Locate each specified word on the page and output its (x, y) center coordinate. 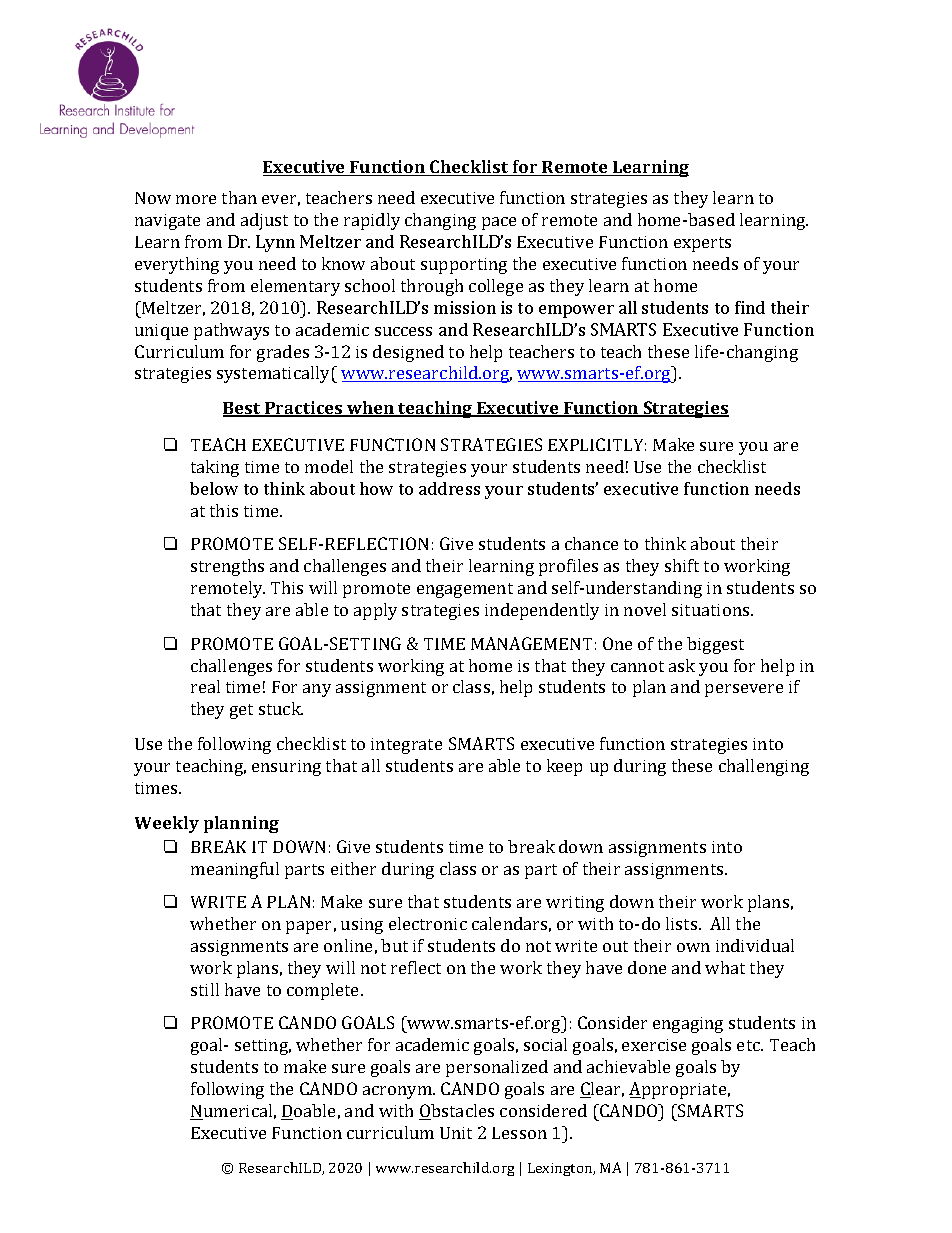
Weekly (167, 824)
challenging (764, 767)
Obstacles (456, 1112)
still (205, 989)
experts (702, 244)
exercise (654, 1045)
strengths (227, 567)
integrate (406, 746)
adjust (264, 221)
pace (499, 223)
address (449, 488)
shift (682, 565)
